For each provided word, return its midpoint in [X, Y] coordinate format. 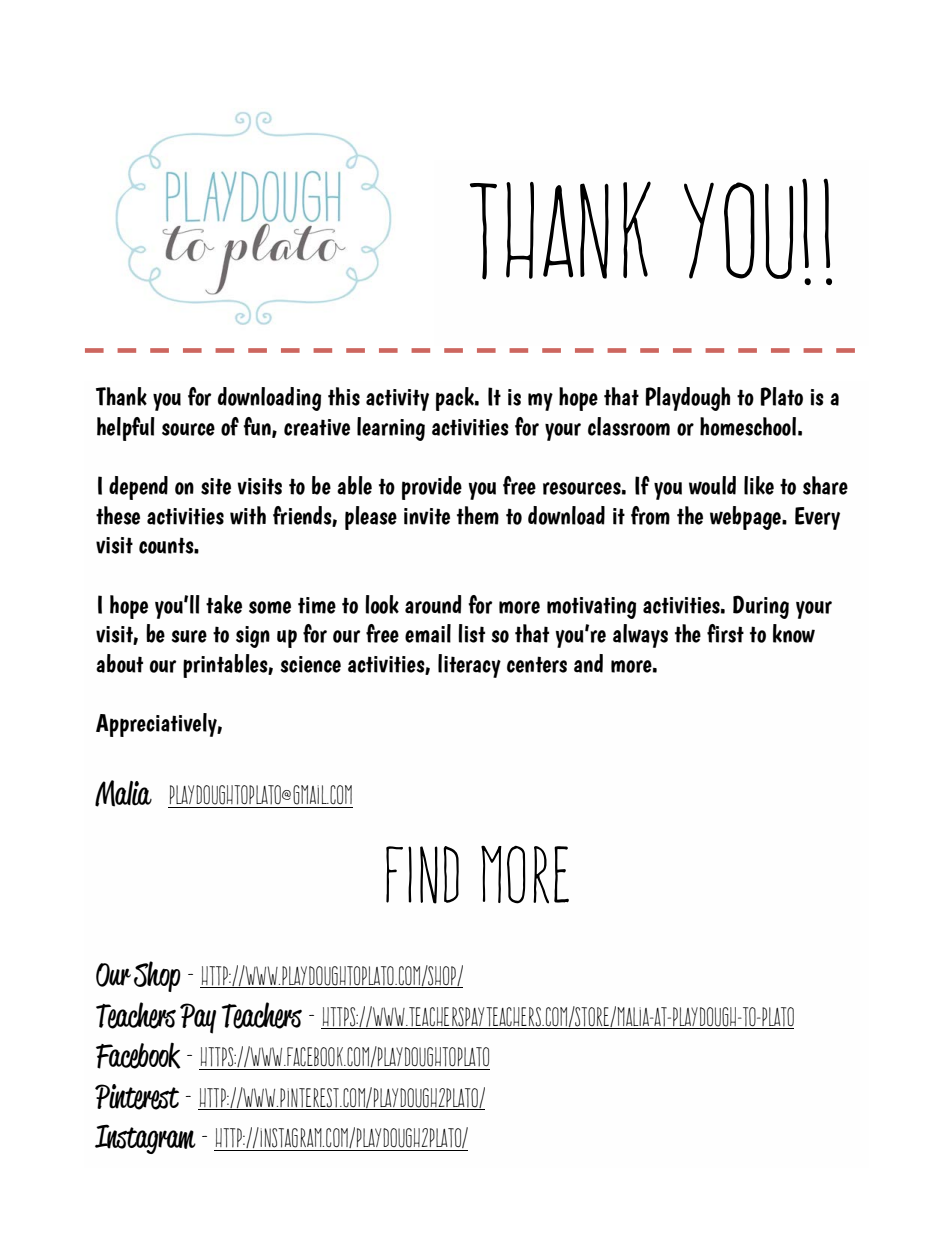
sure [189, 636]
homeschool [748, 426]
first [725, 633]
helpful [126, 429]
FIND [422, 875]
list [471, 633]
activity [397, 400]
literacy [469, 666]
